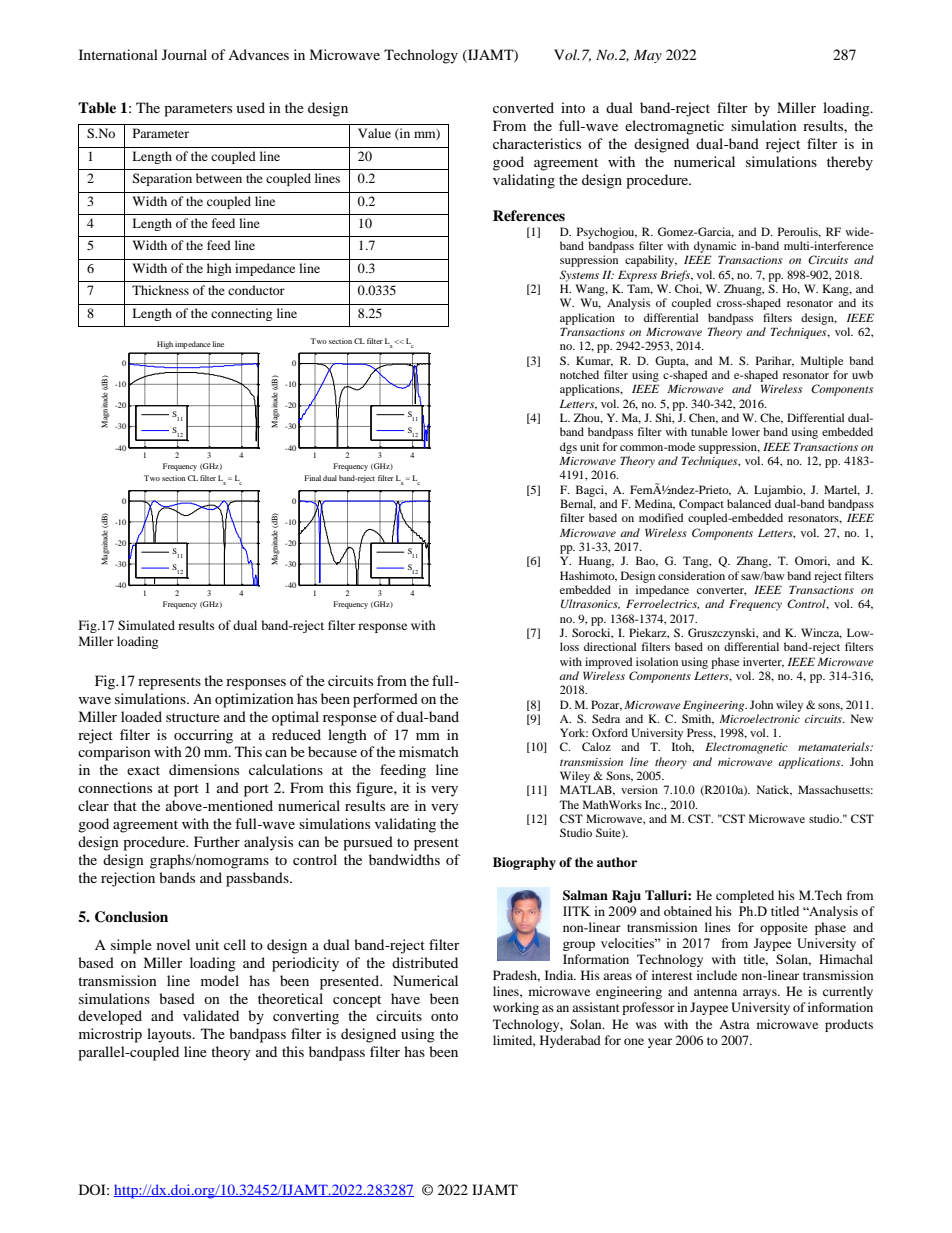 The image size is (952, 1233). What do you see at coordinates (715, 247) in the screenshot?
I see `dynamic` at bounding box center [715, 247].
